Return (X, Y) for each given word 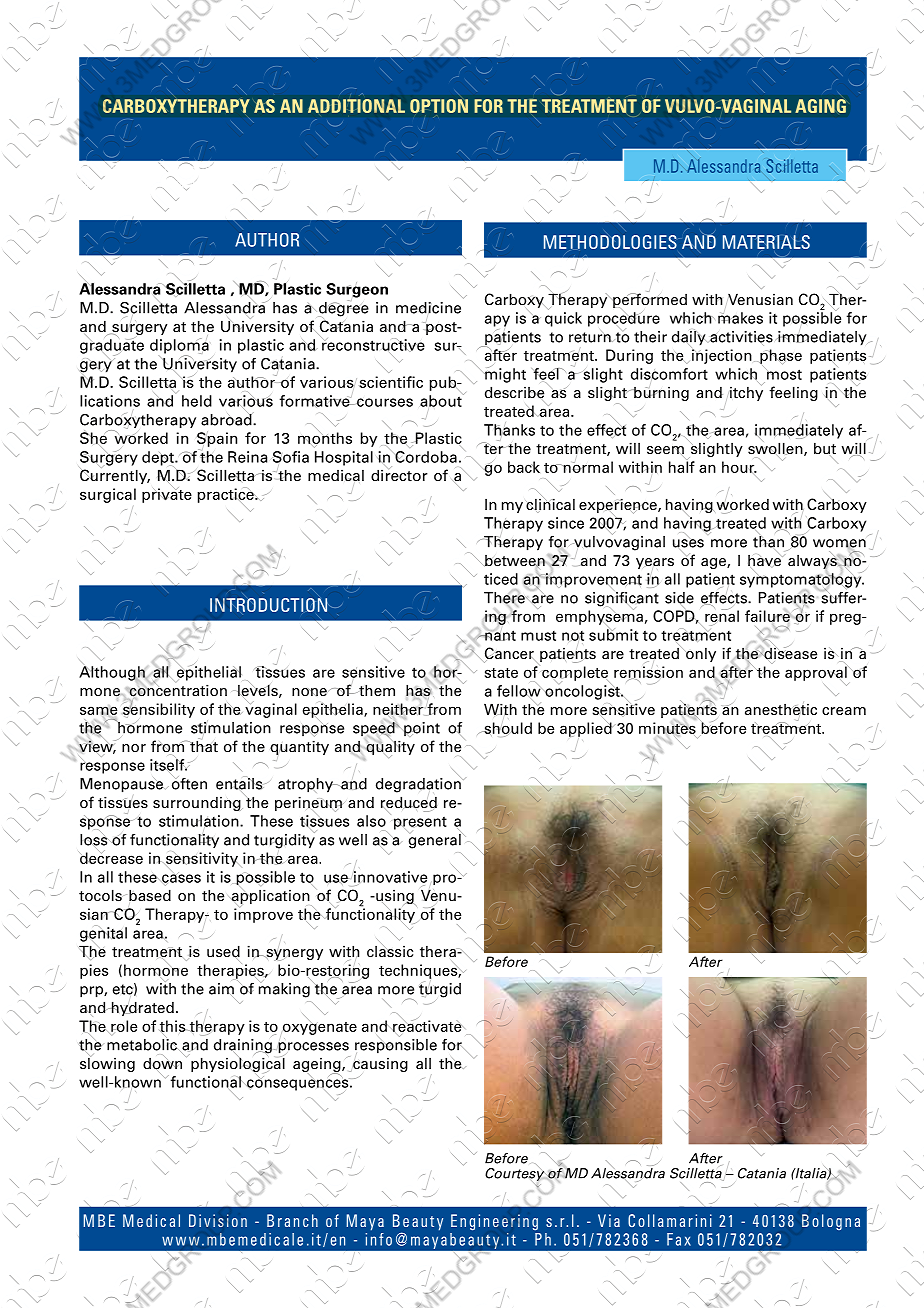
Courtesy (516, 1174)
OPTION (439, 106)
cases (181, 878)
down (162, 1063)
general (436, 840)
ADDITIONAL (356, 106)
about (442, 401)
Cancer (508, 654)
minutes (667, 728)
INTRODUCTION (270, 605)
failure (768, 617)
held (197, 401)
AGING (820, 106)
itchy (745, 392)
